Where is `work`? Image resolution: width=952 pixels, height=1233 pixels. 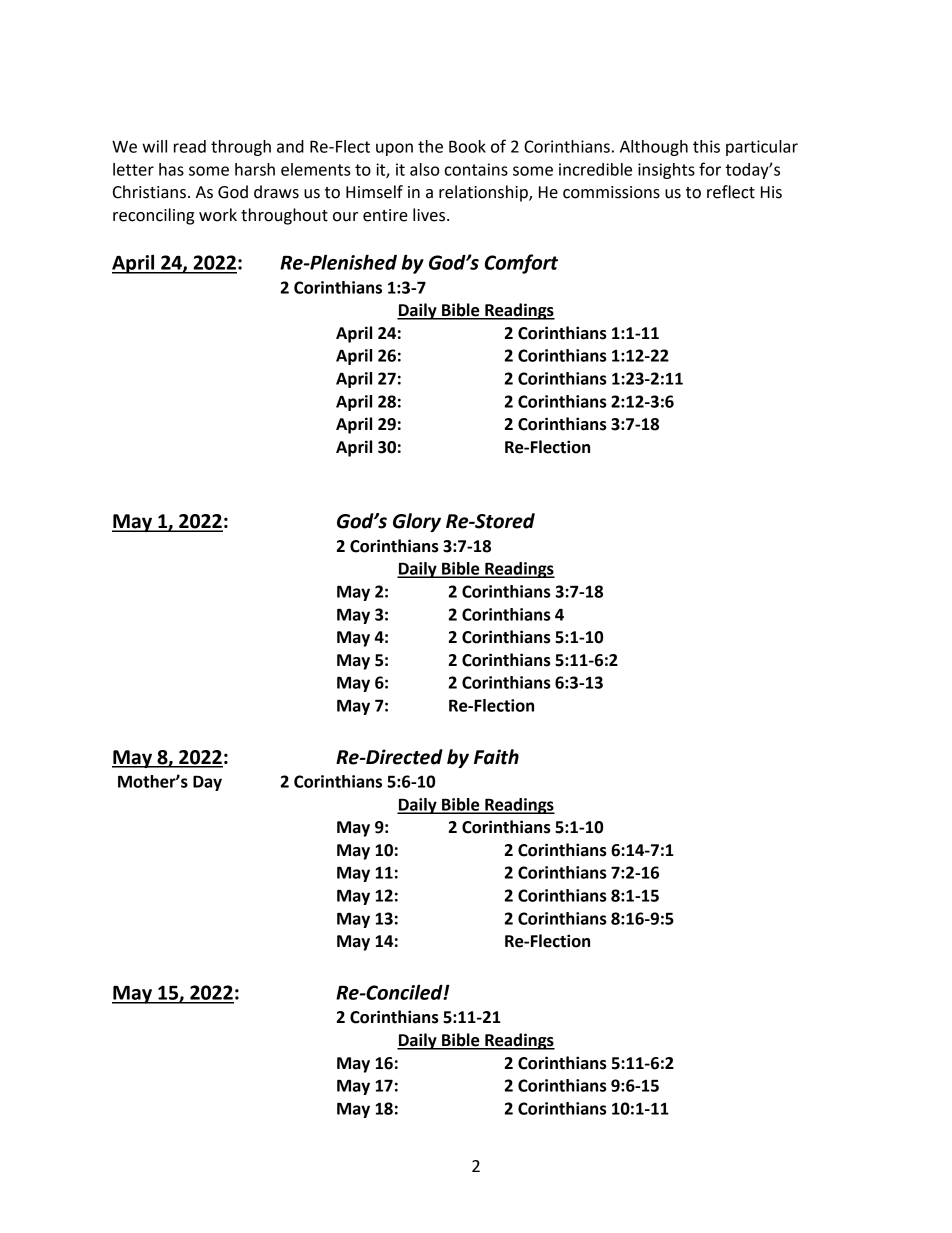 work is located at coordinates (218, 215).
